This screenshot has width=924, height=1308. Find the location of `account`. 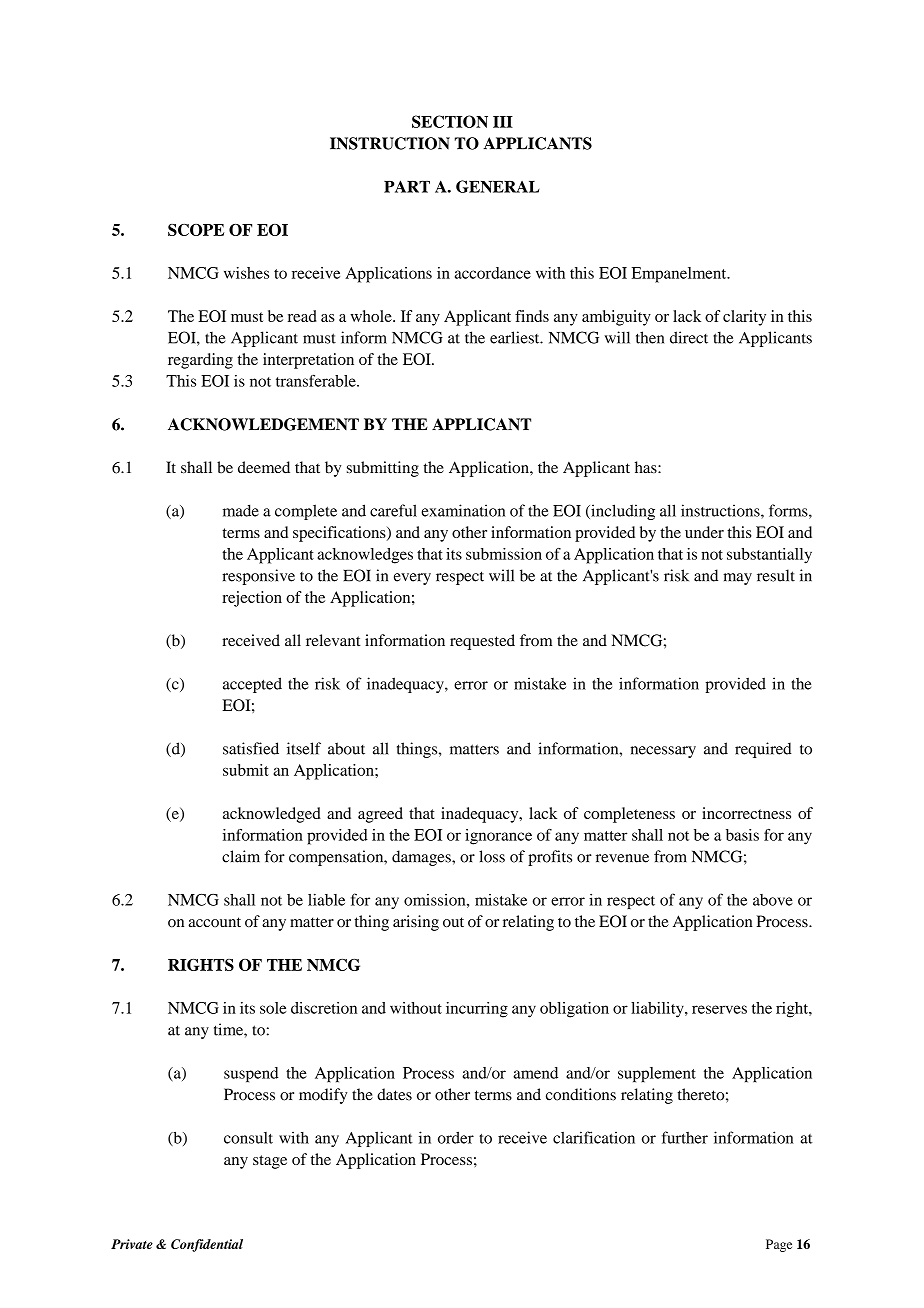

account is located at coordinates (214, 922).
